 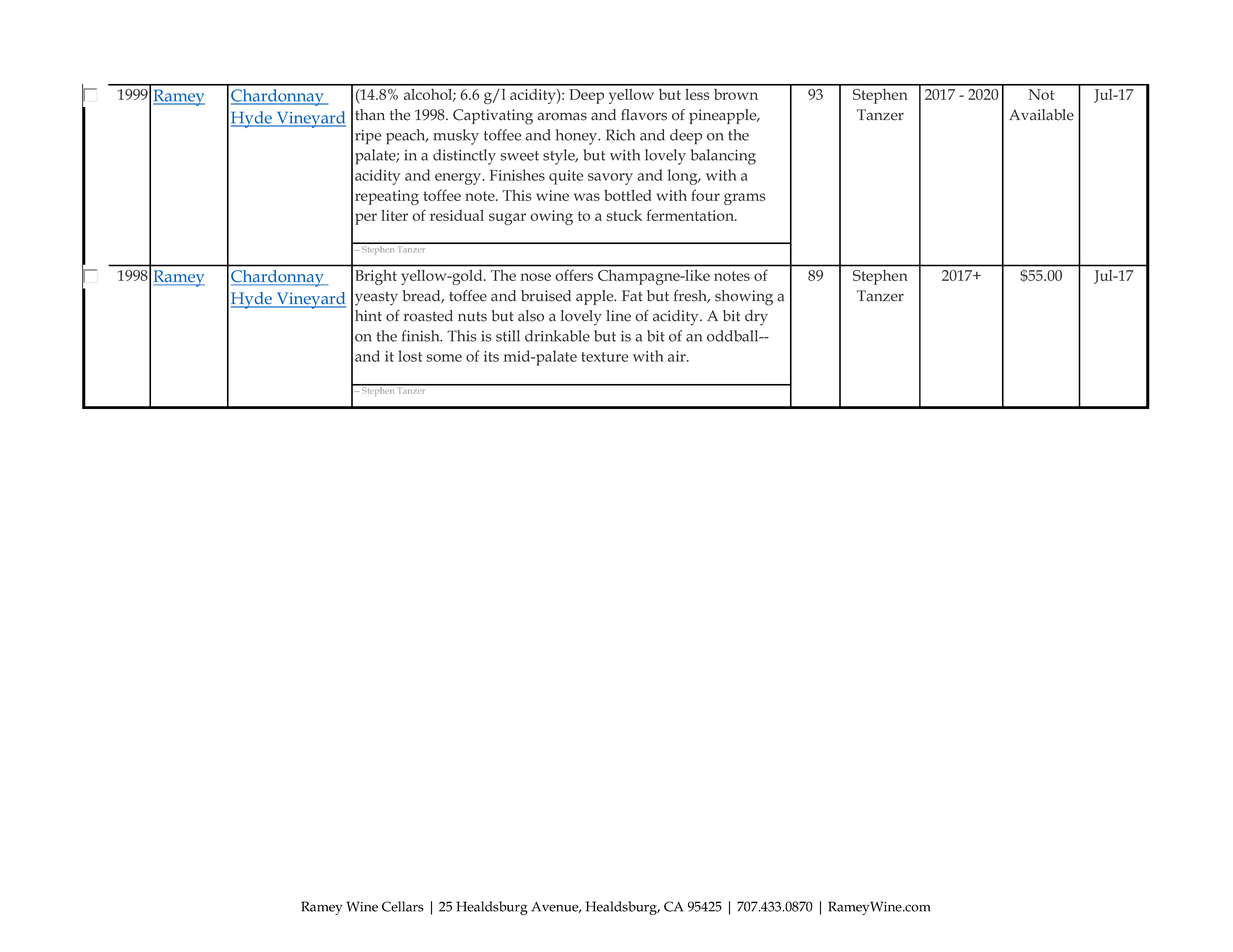 I want to click on balancing, so click(x=723, y=157).
